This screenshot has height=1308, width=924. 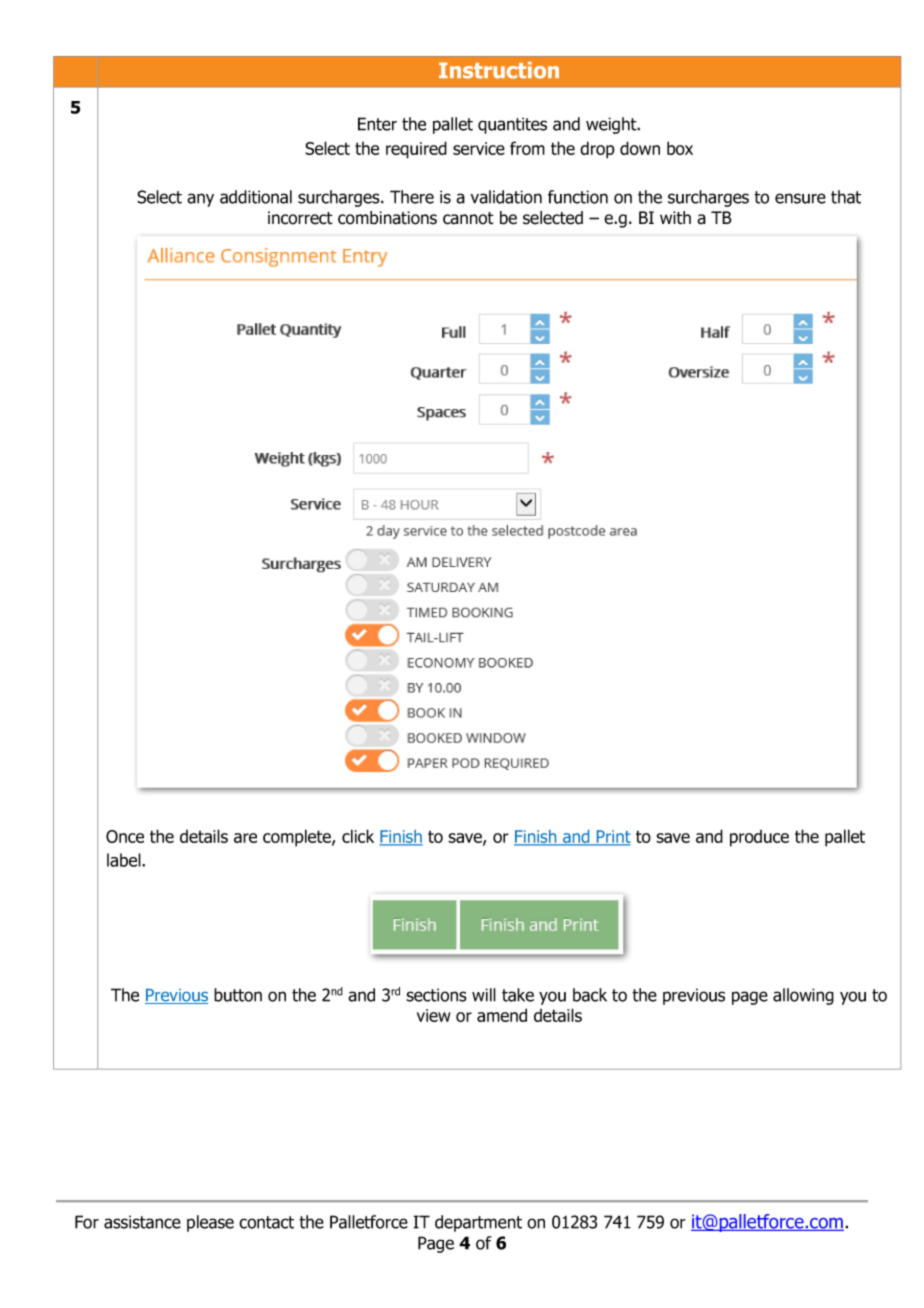 What do you see at coordinates (675, 218) in the screenshot?
I see `with` at bounding box center [675, 218].
